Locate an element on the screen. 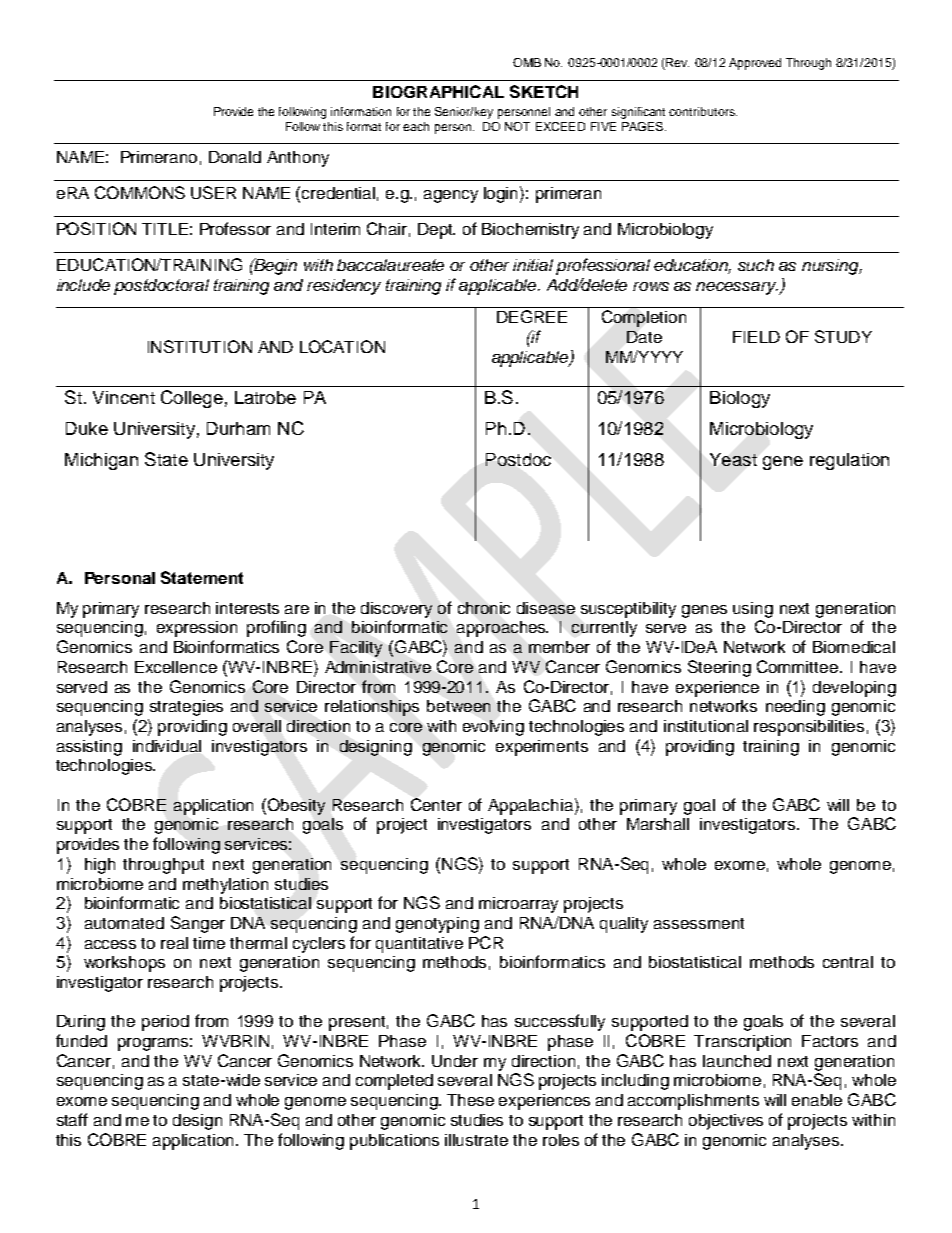  Center is located at coordinates (436, 804).
